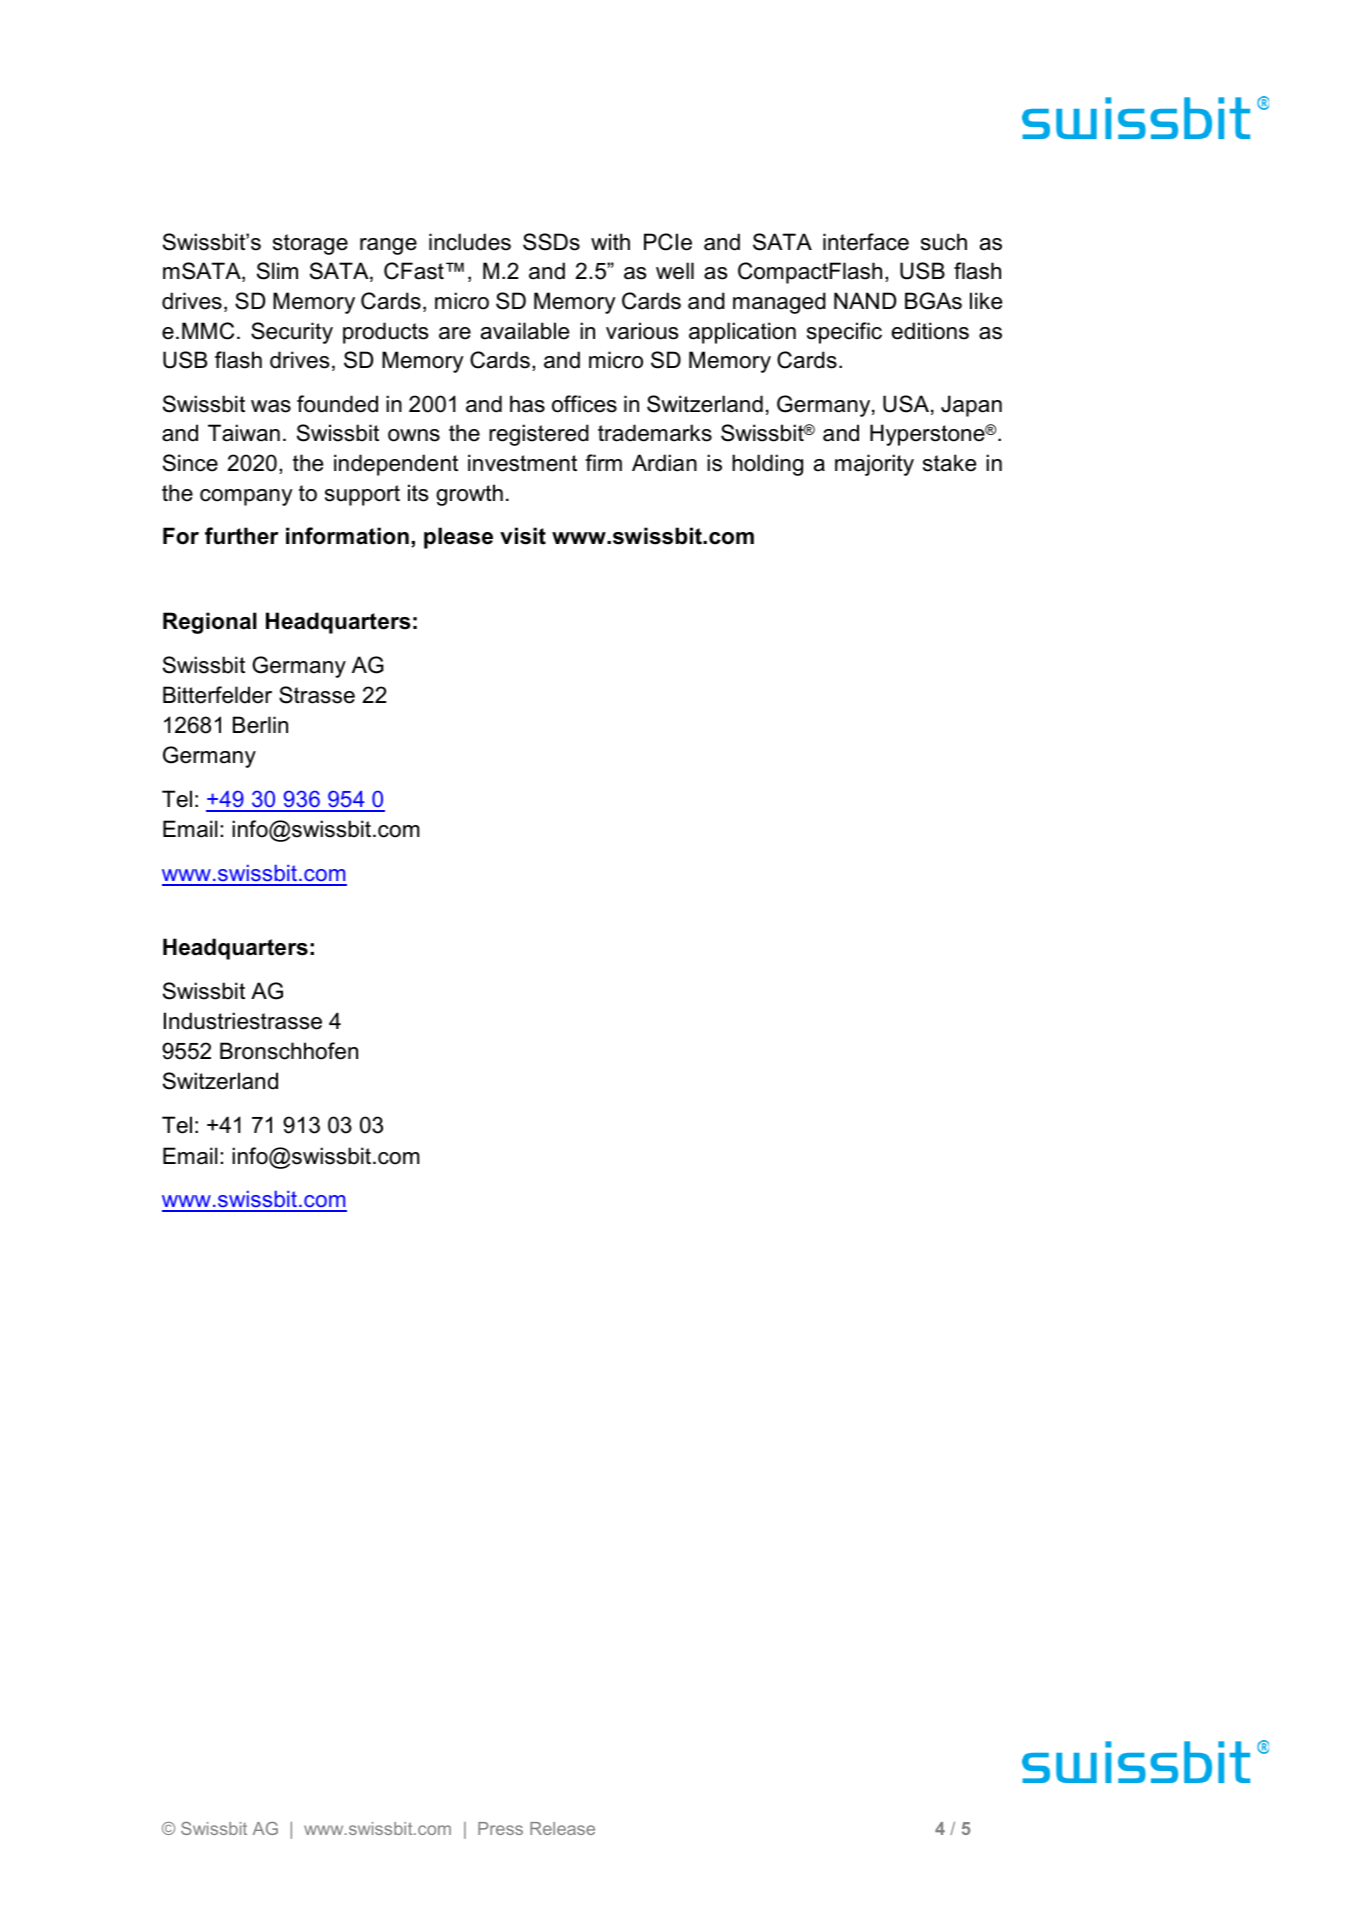 This screenshot has width=1358, height=1921. Describe the element at coordinates (277, 271) in the screenshot. I see `Slim` at that location.
